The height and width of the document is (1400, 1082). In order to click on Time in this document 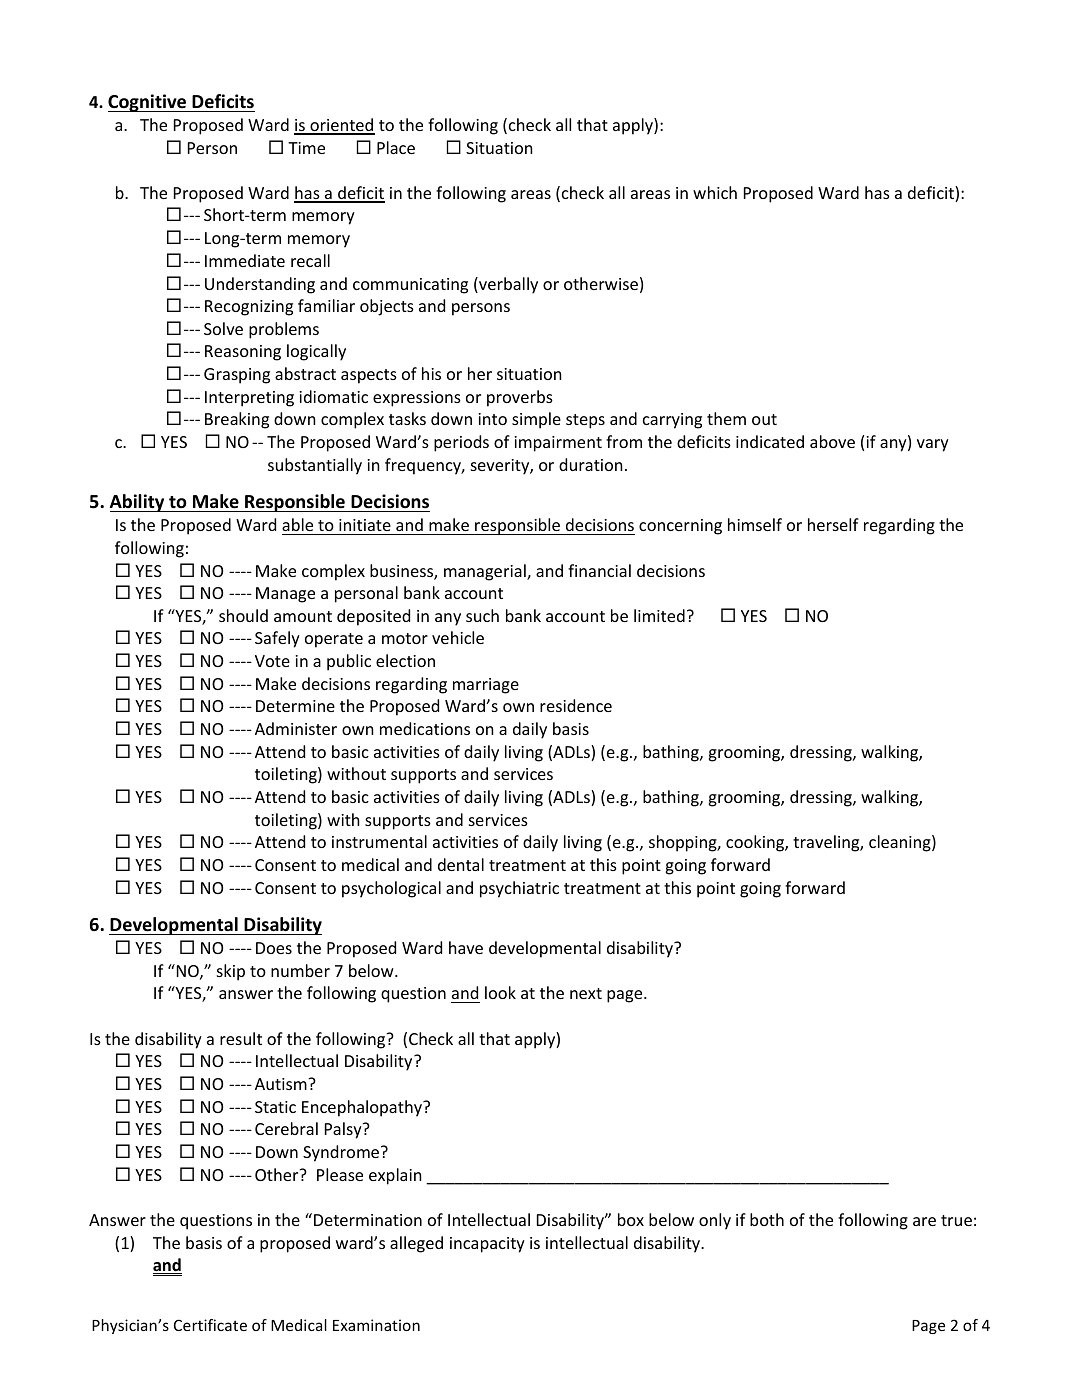, I will do `click(306, 148)`.
